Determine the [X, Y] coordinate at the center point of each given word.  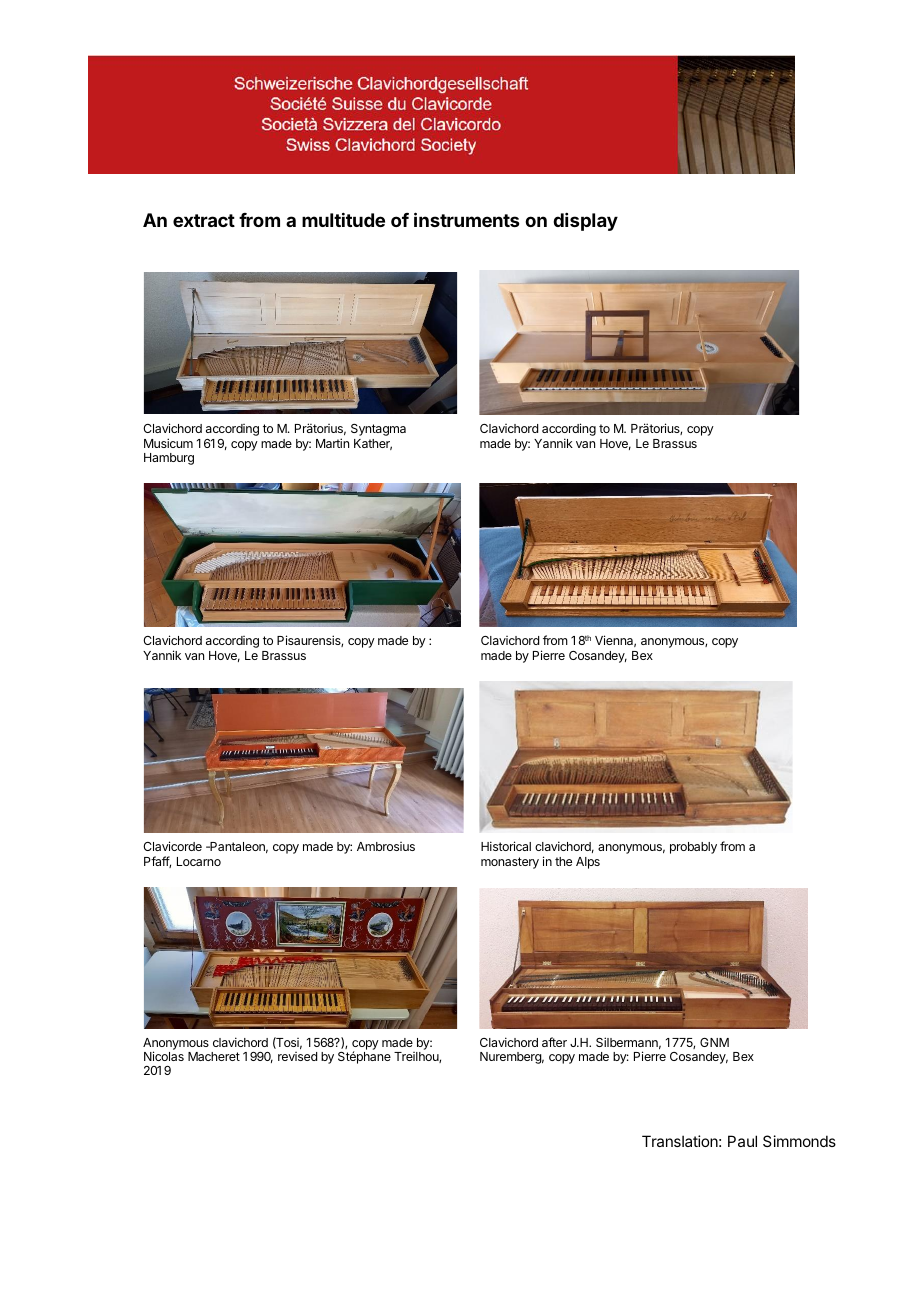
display [585, 222]
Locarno [199, 861]
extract [204, 220]
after [554, 1042]
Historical [506, 846]
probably [693, 848]
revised [297, 1056]
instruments [467, 219]
